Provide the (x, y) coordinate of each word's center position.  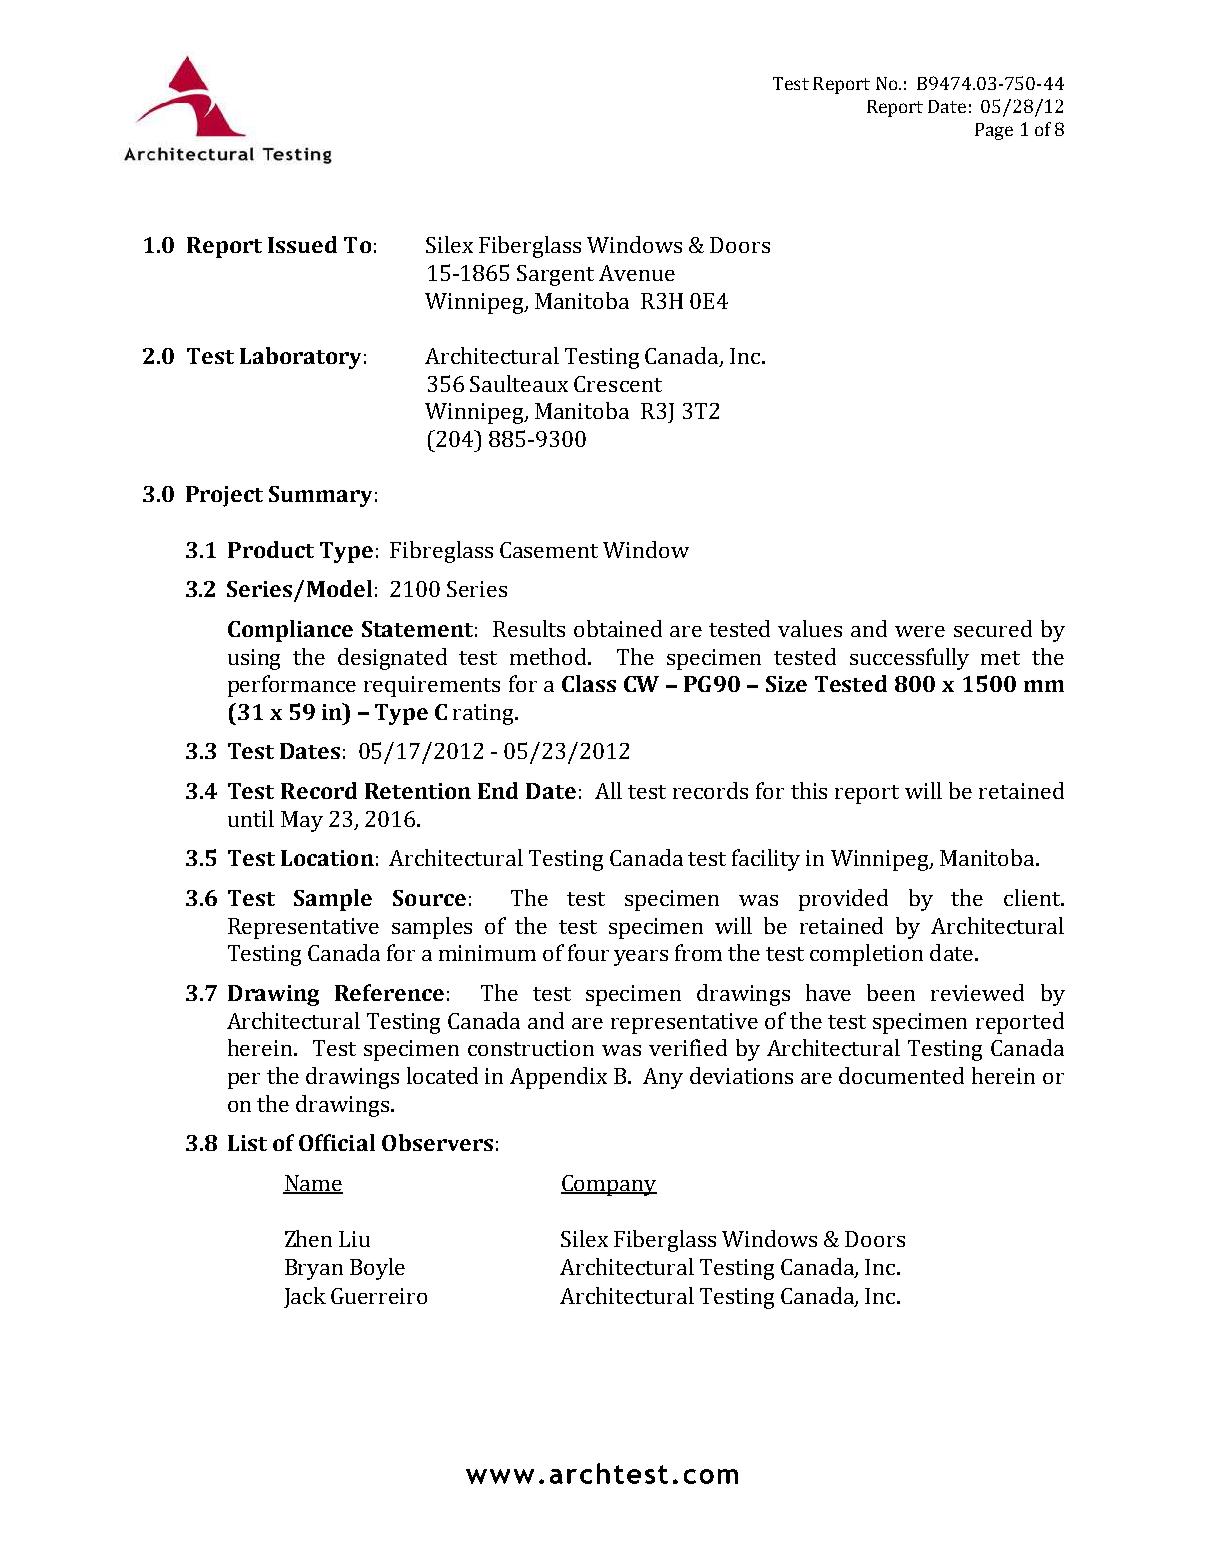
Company (609, 1185)
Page (994, 131)
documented (901, 1075)
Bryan (314, 1269)
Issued (302, 244)
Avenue (637, 273)
